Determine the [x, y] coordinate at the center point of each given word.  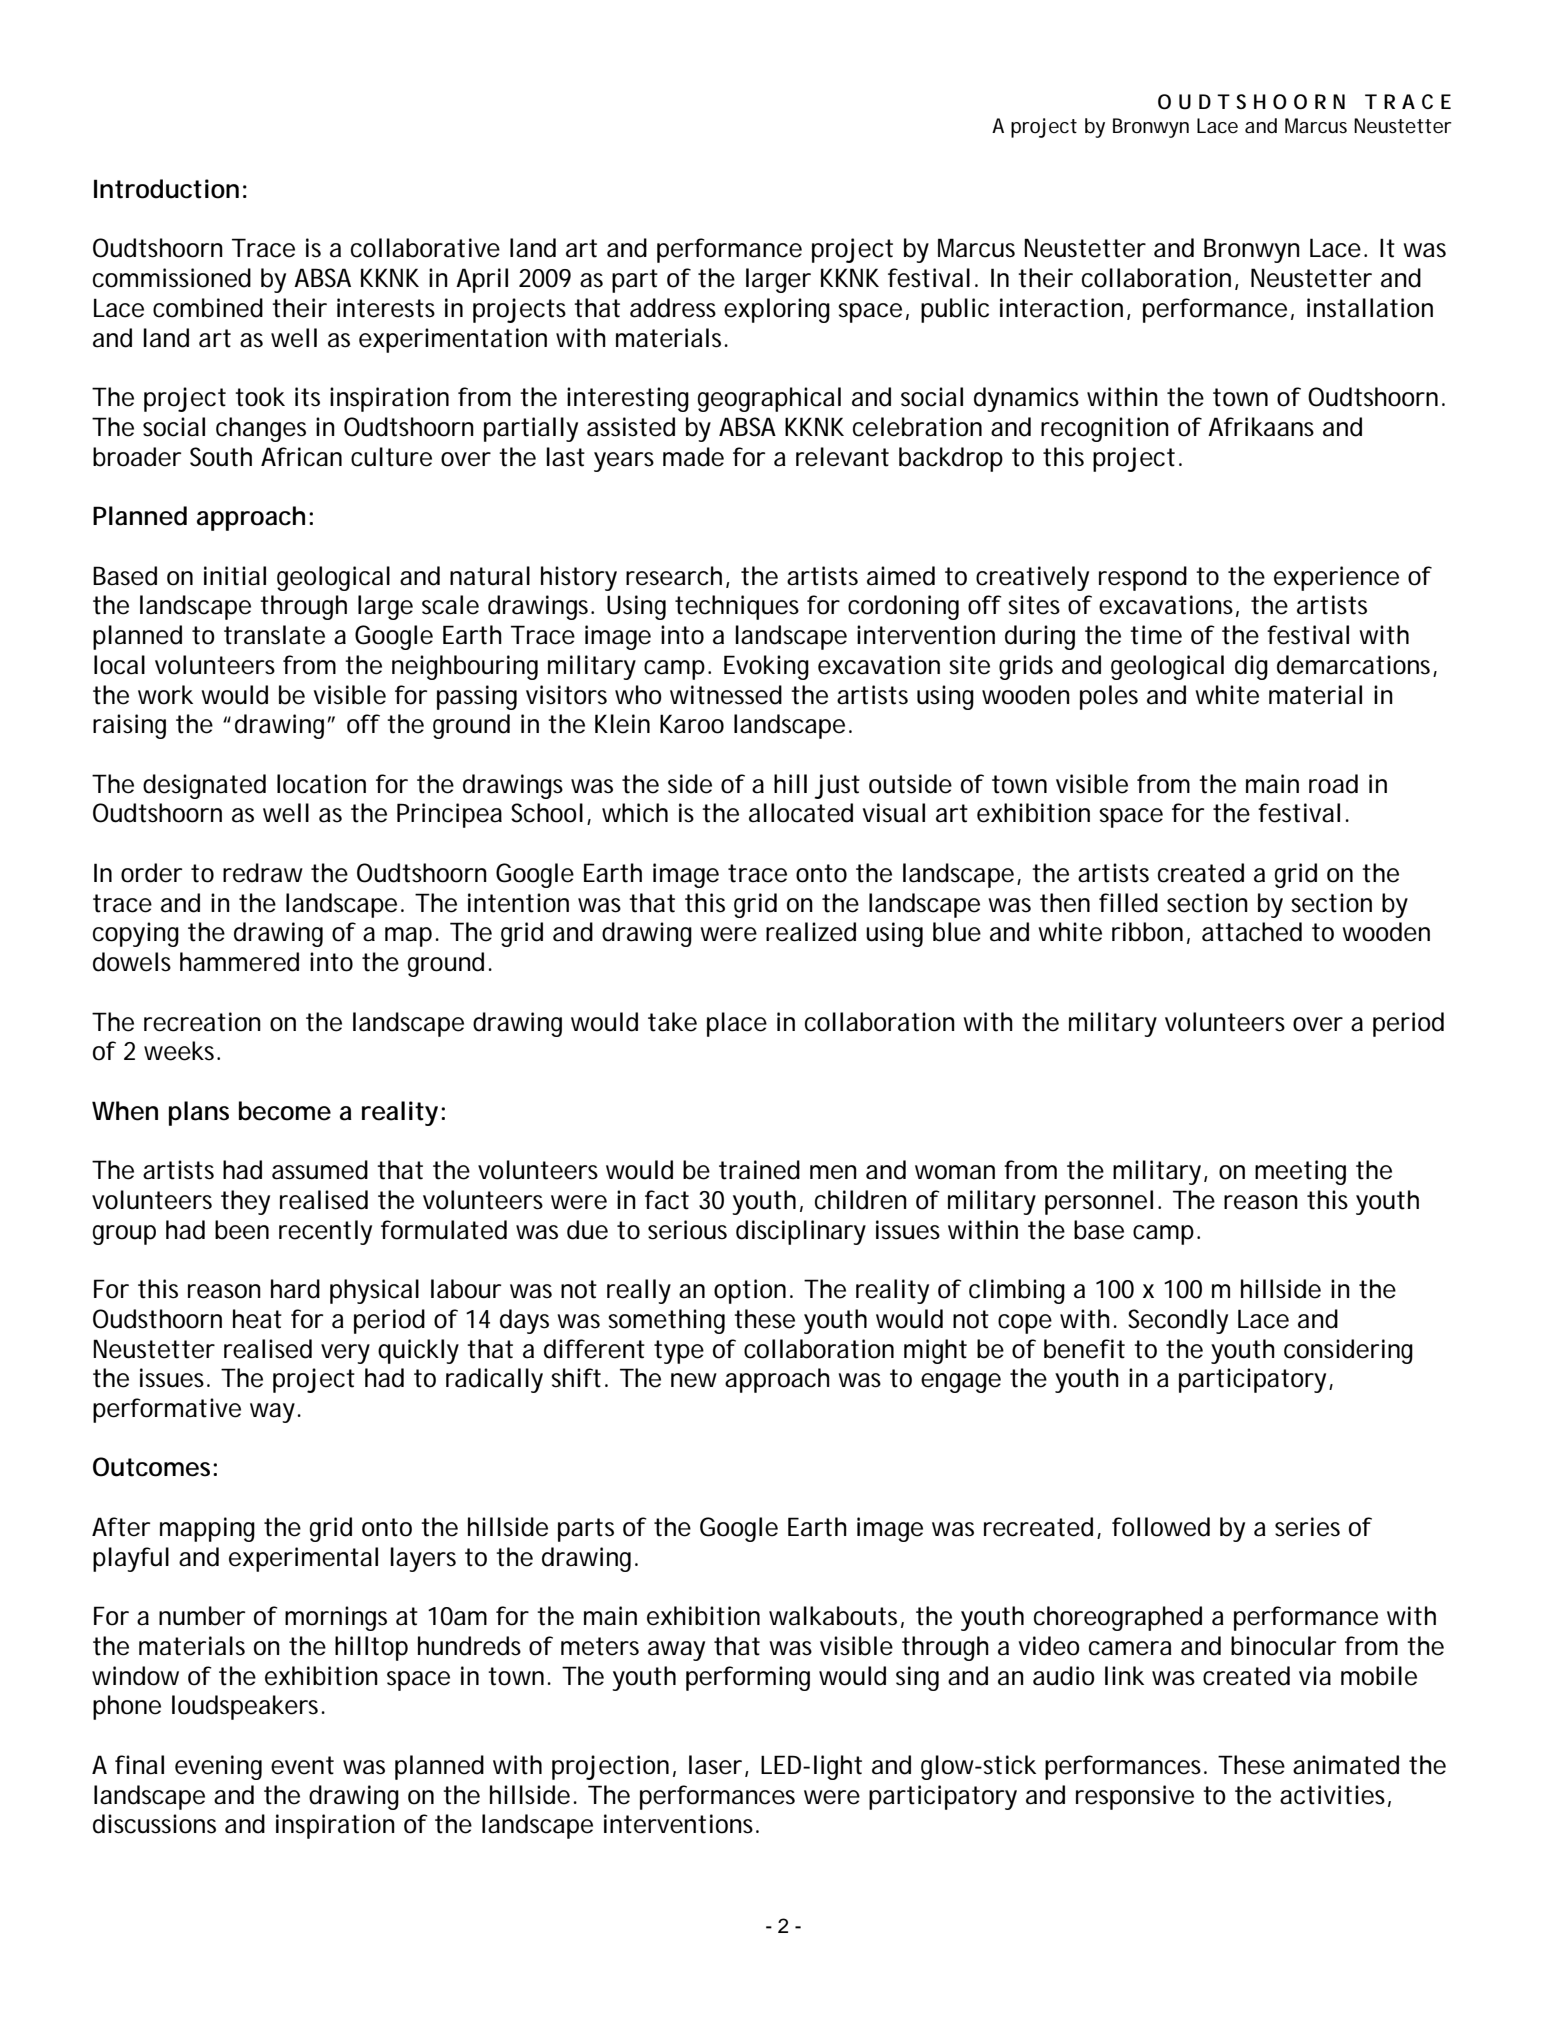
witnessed [726, 695]
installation [1370, 308]
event [302, 1765]
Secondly [1178, 1321]
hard [295, 1289]
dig [1251, 667]
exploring [777, 310]
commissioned [172, 278]
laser [715, 1765]
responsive [1135, 1797]
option [750, 1291]
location [321, 784]
